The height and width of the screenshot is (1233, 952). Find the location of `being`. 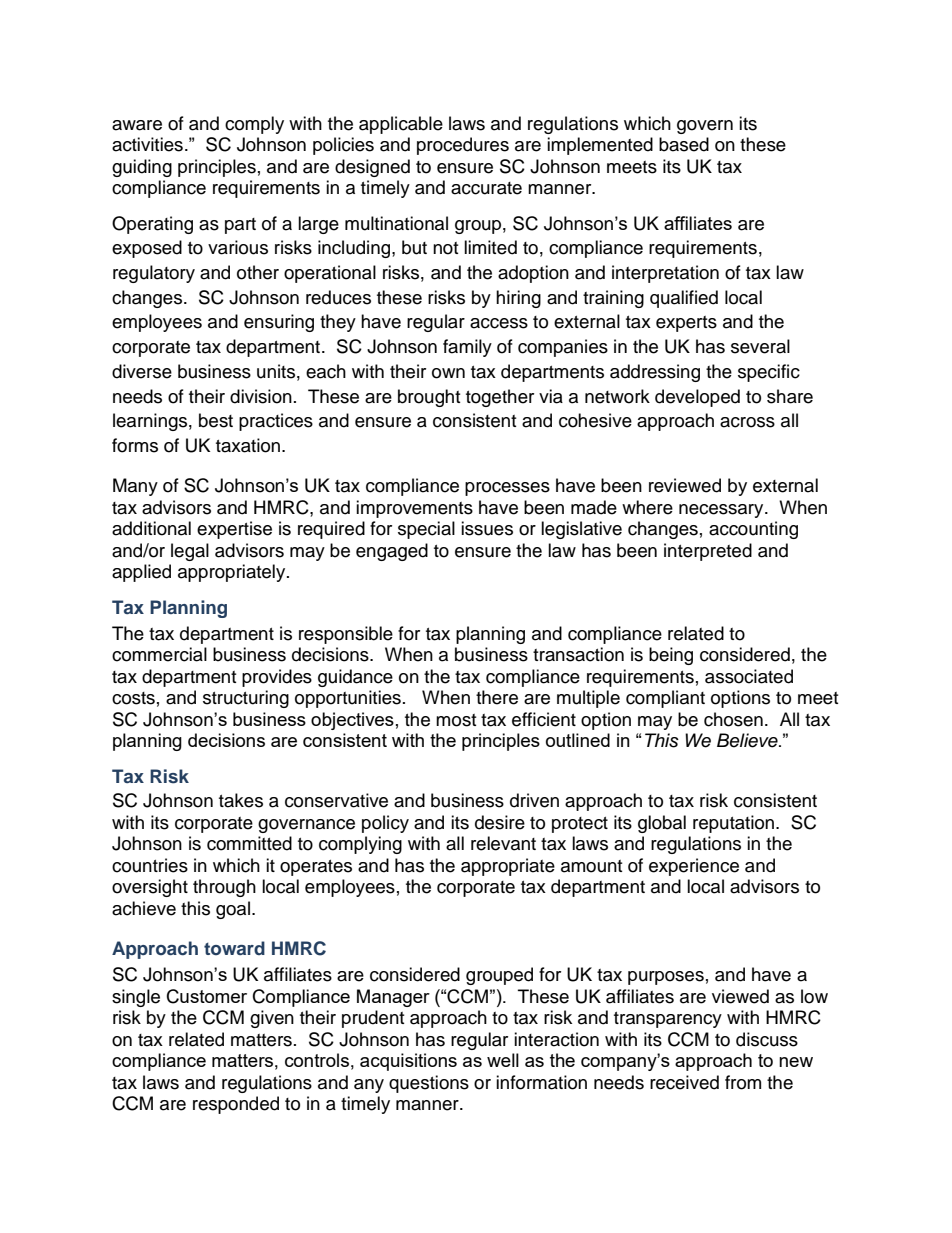

being is located at coordinates (671, 656).
